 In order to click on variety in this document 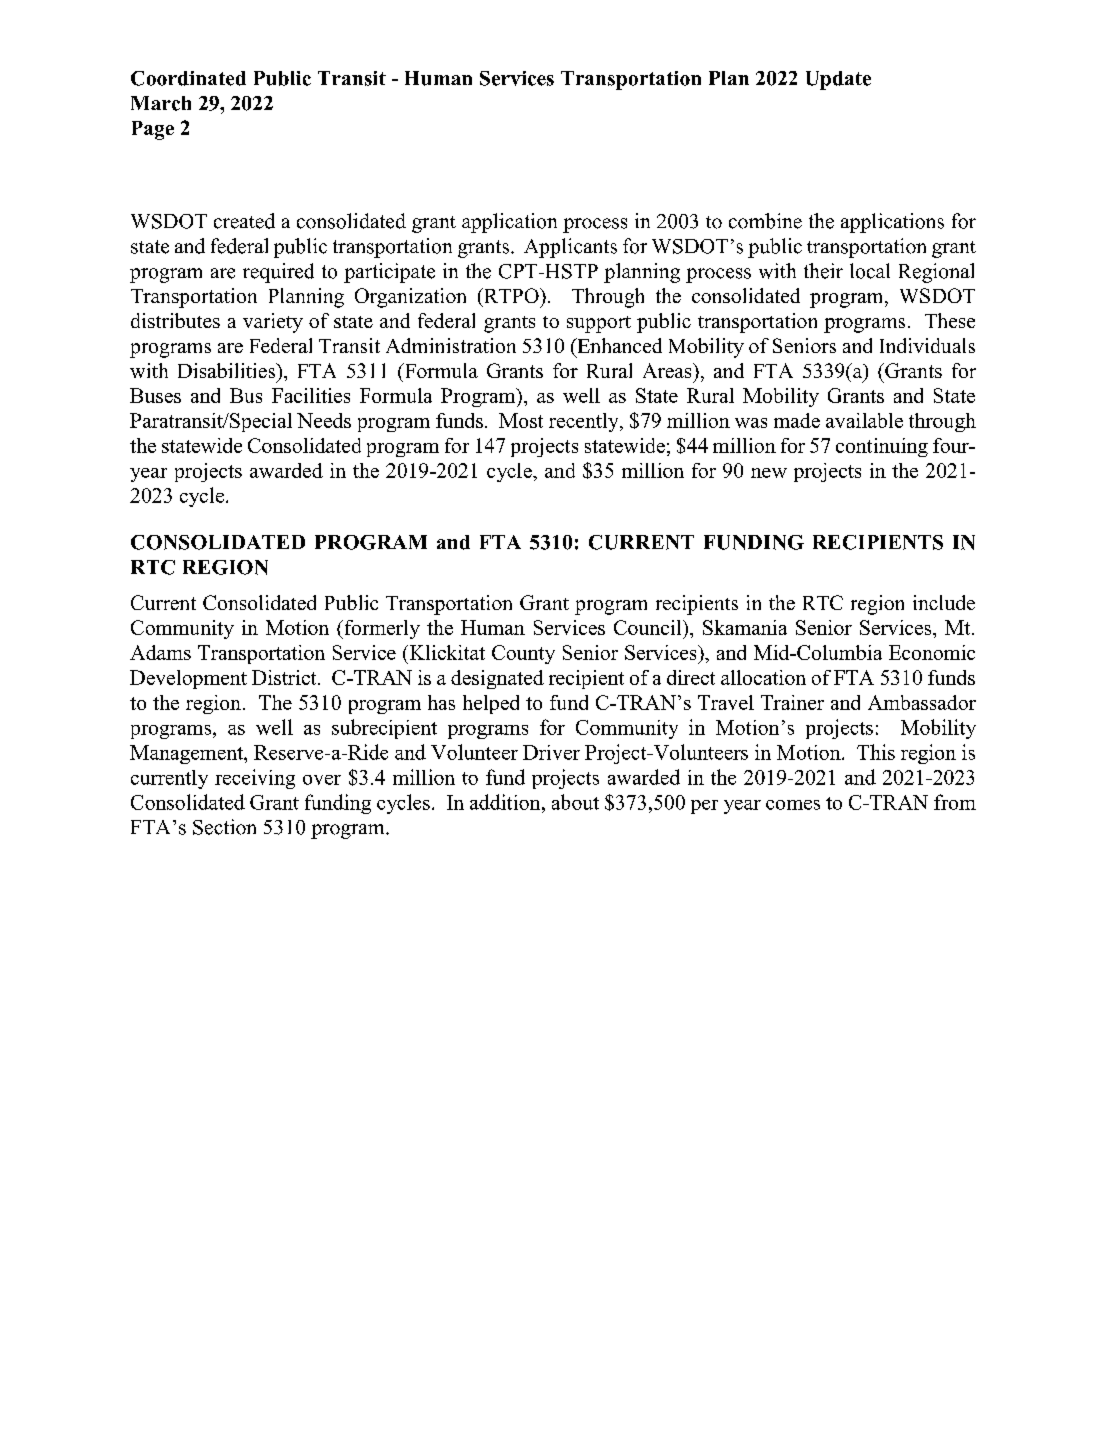, I will do `click(273, 323)`.
